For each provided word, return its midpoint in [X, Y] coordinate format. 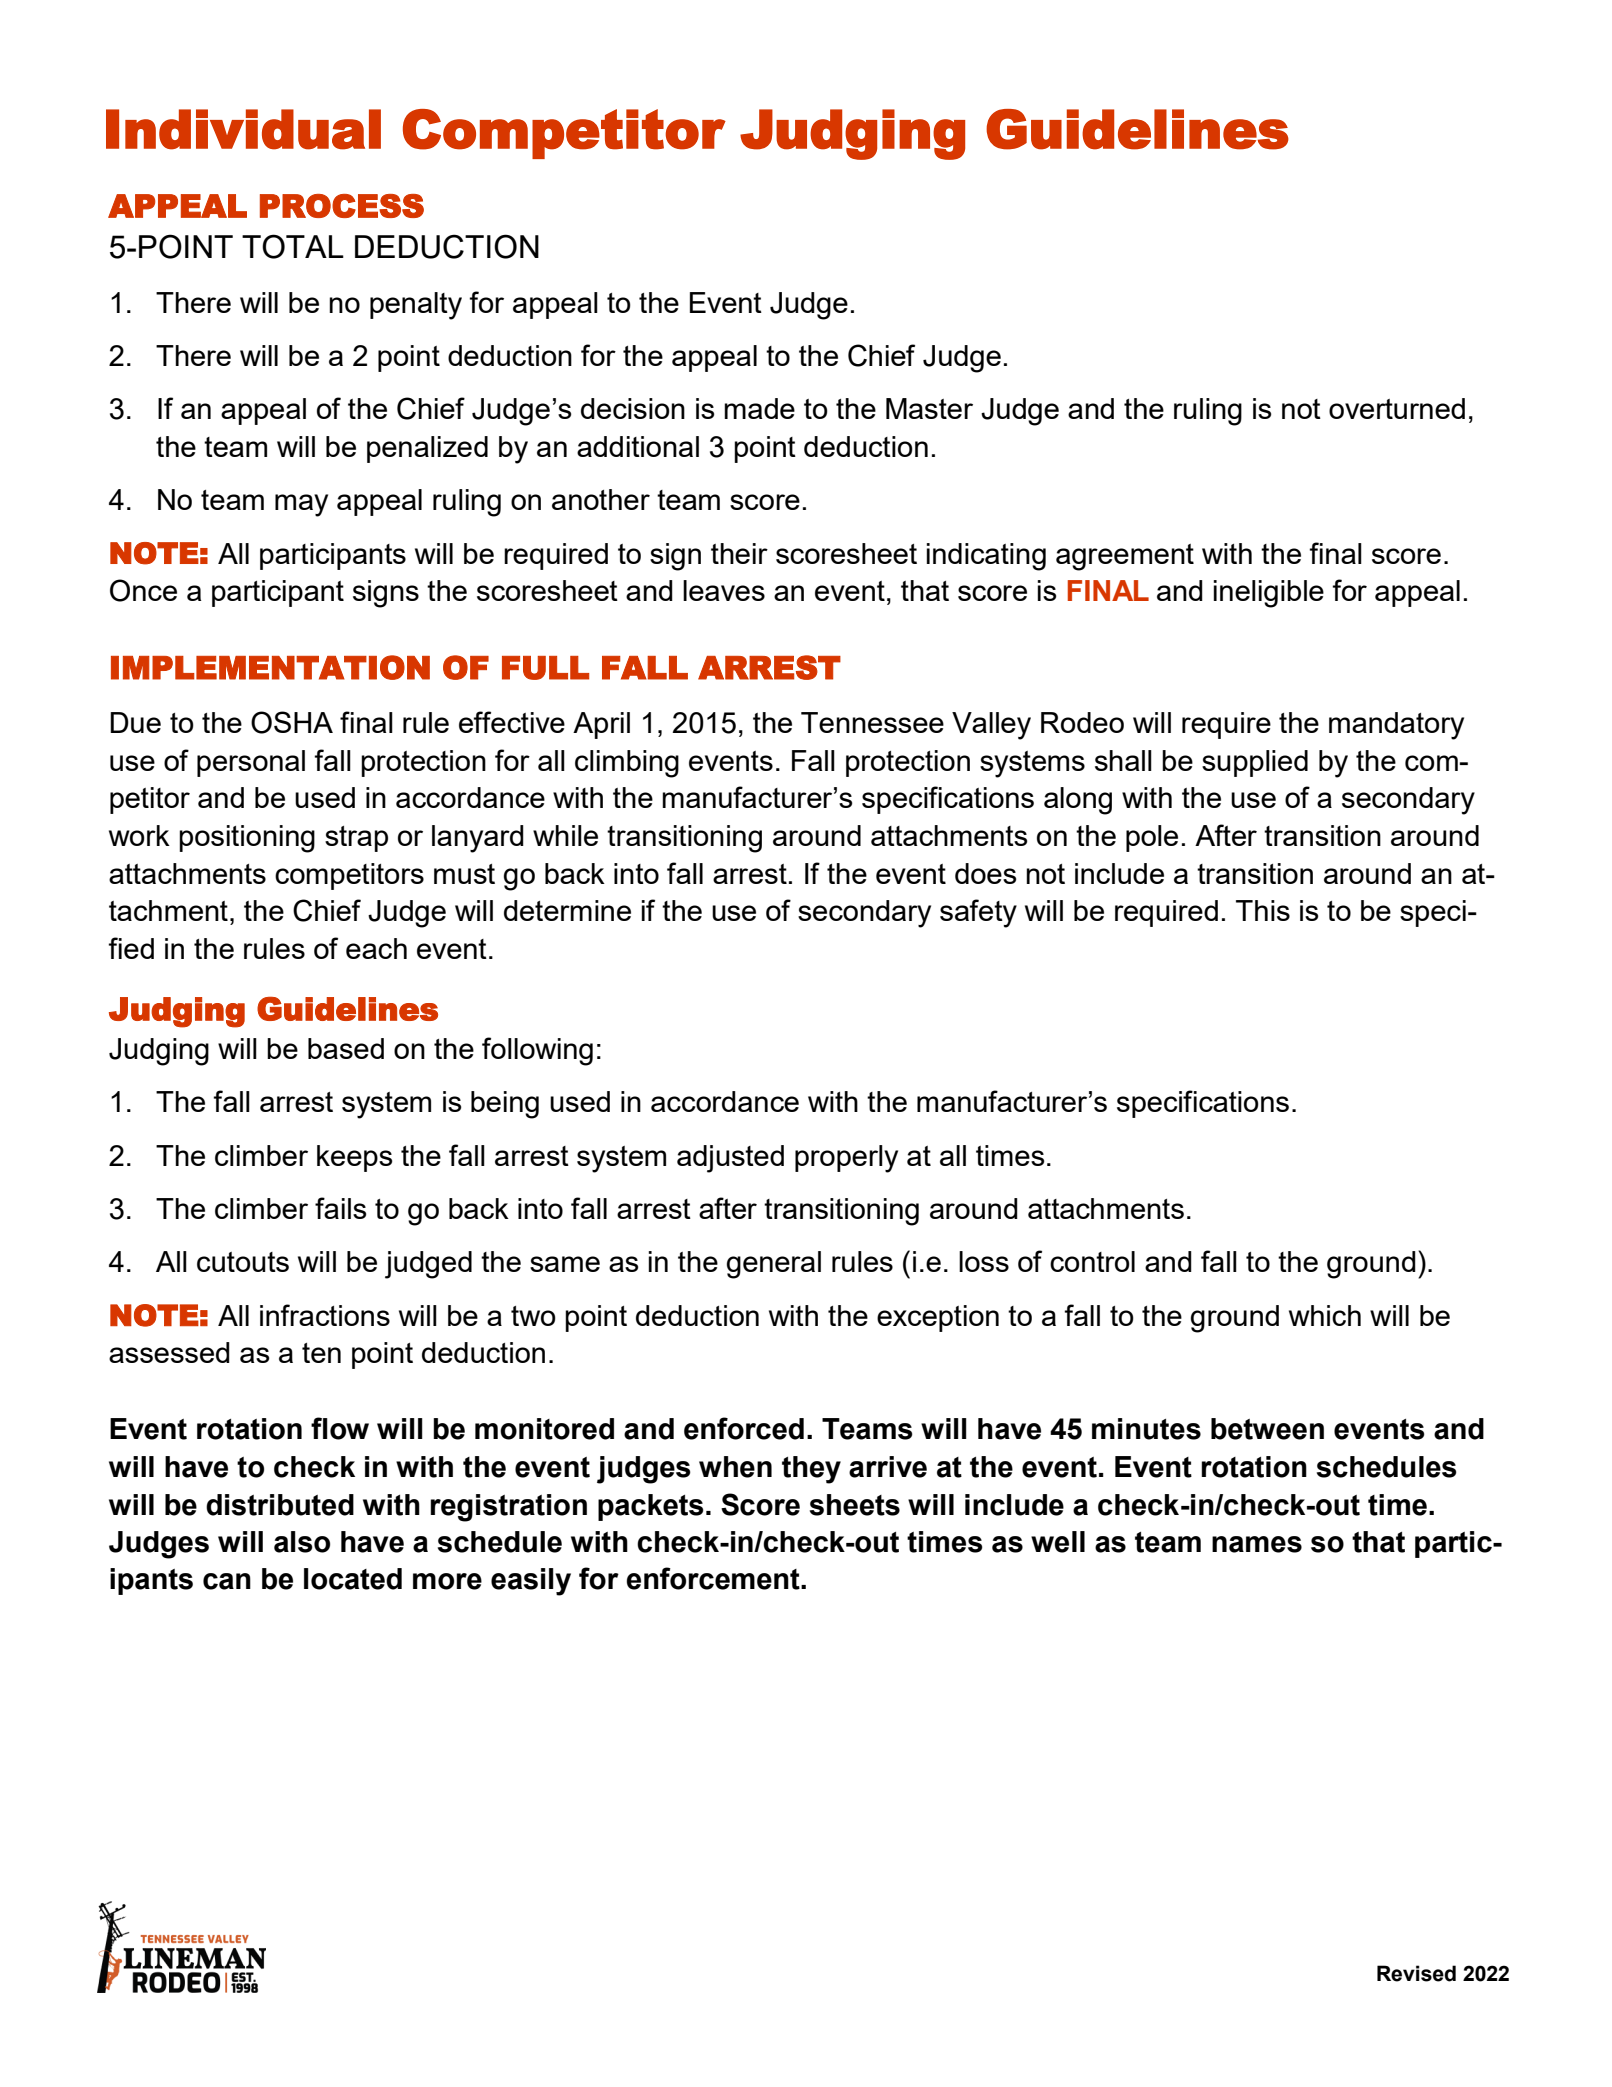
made [759, 408]
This [1263, 910]
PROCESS [342, 206]
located [353, 1579]
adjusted [730, 1159]
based [346, 1048]
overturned [1397, 408]
